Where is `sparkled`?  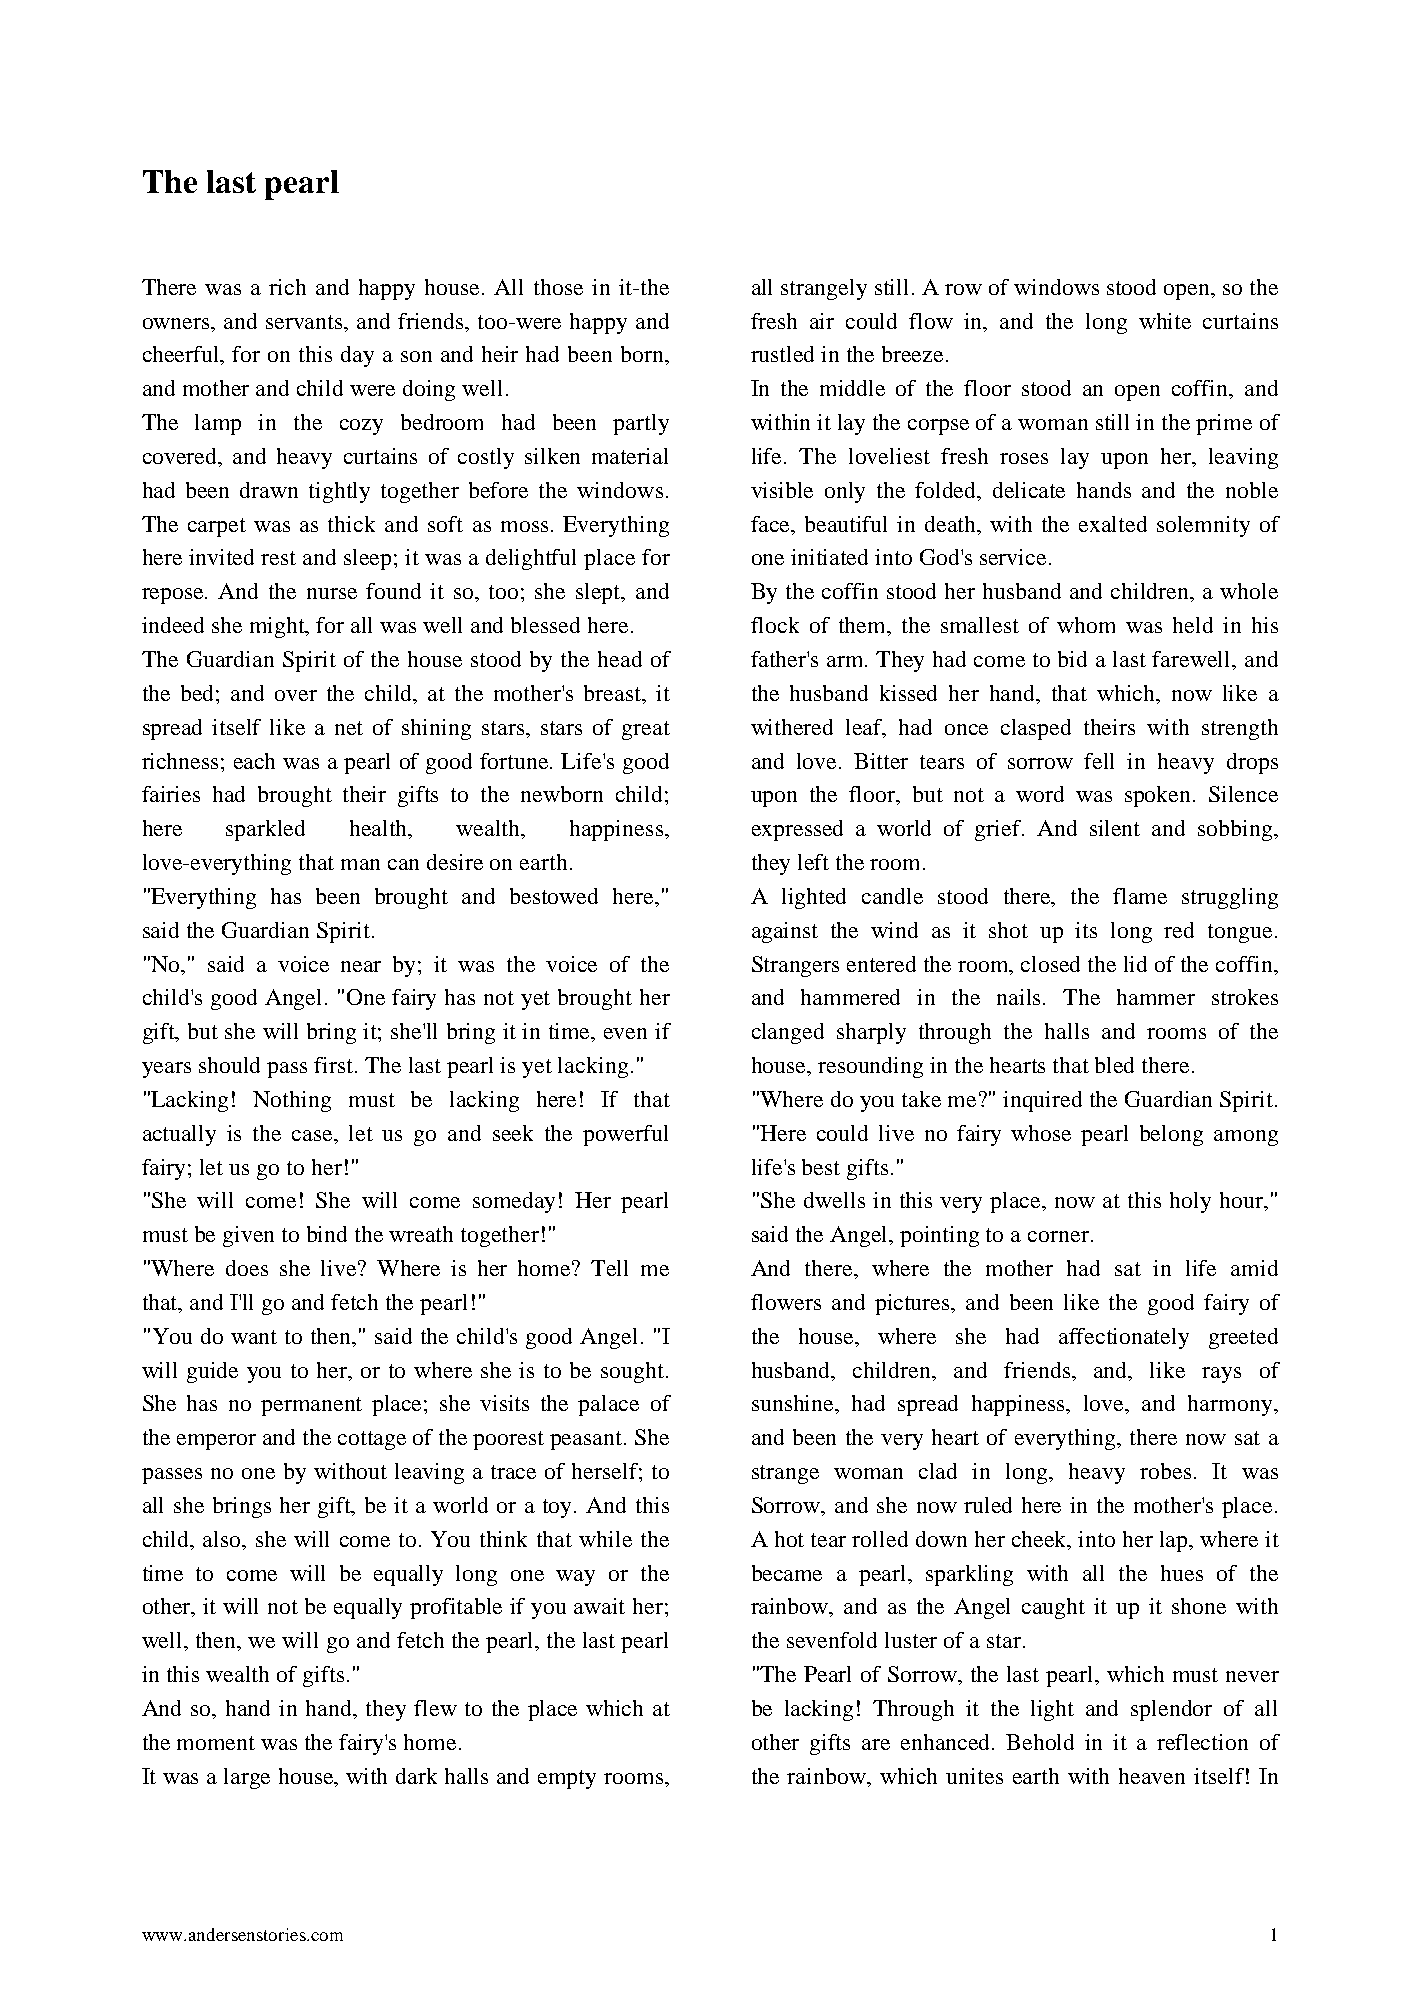 sparkled is located at coordinates (265, 830).
